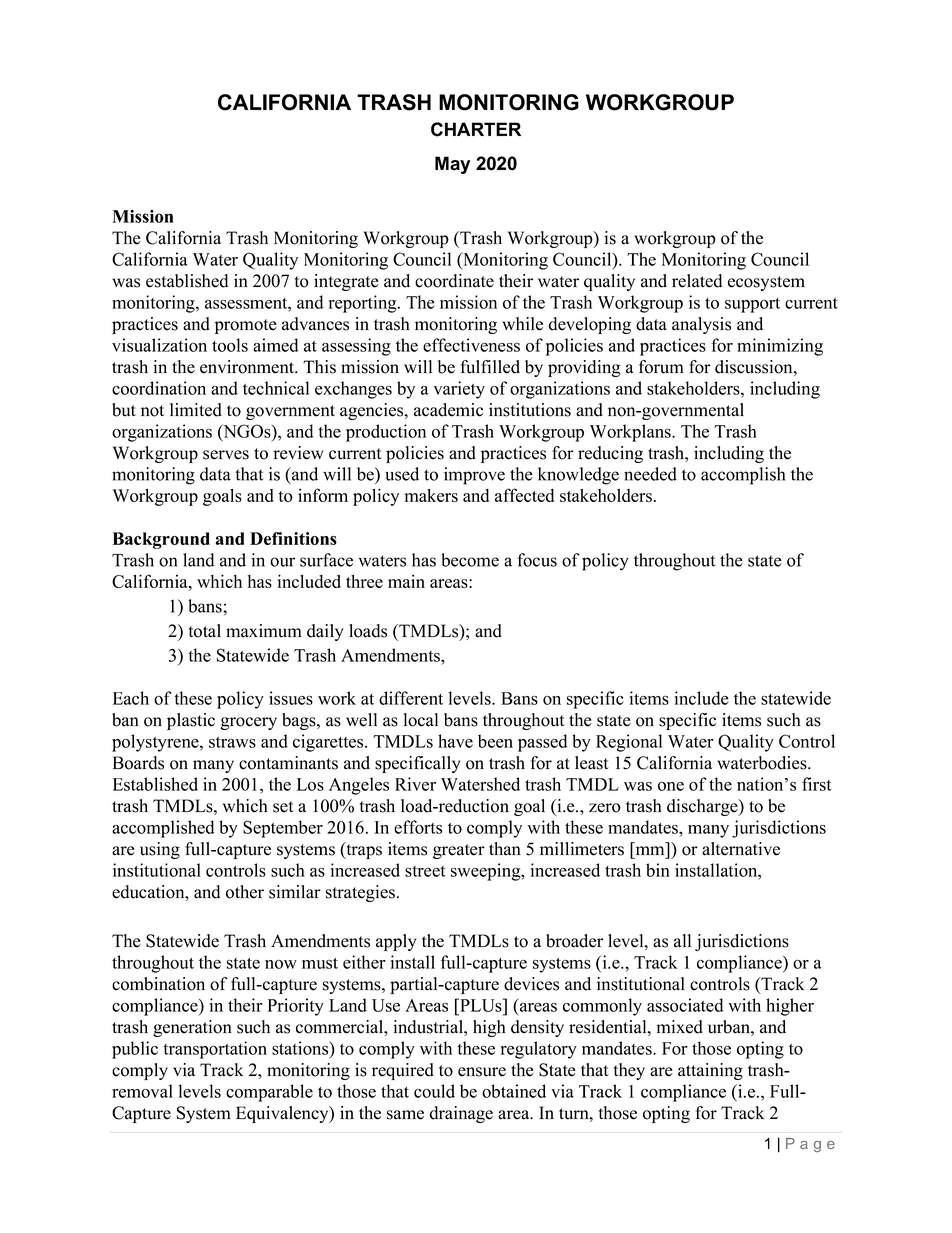 This document has height=1233, width=952. What do you see at coordinates (452, 165) in the document?
I see `May` at bounding box center [452, 165].
